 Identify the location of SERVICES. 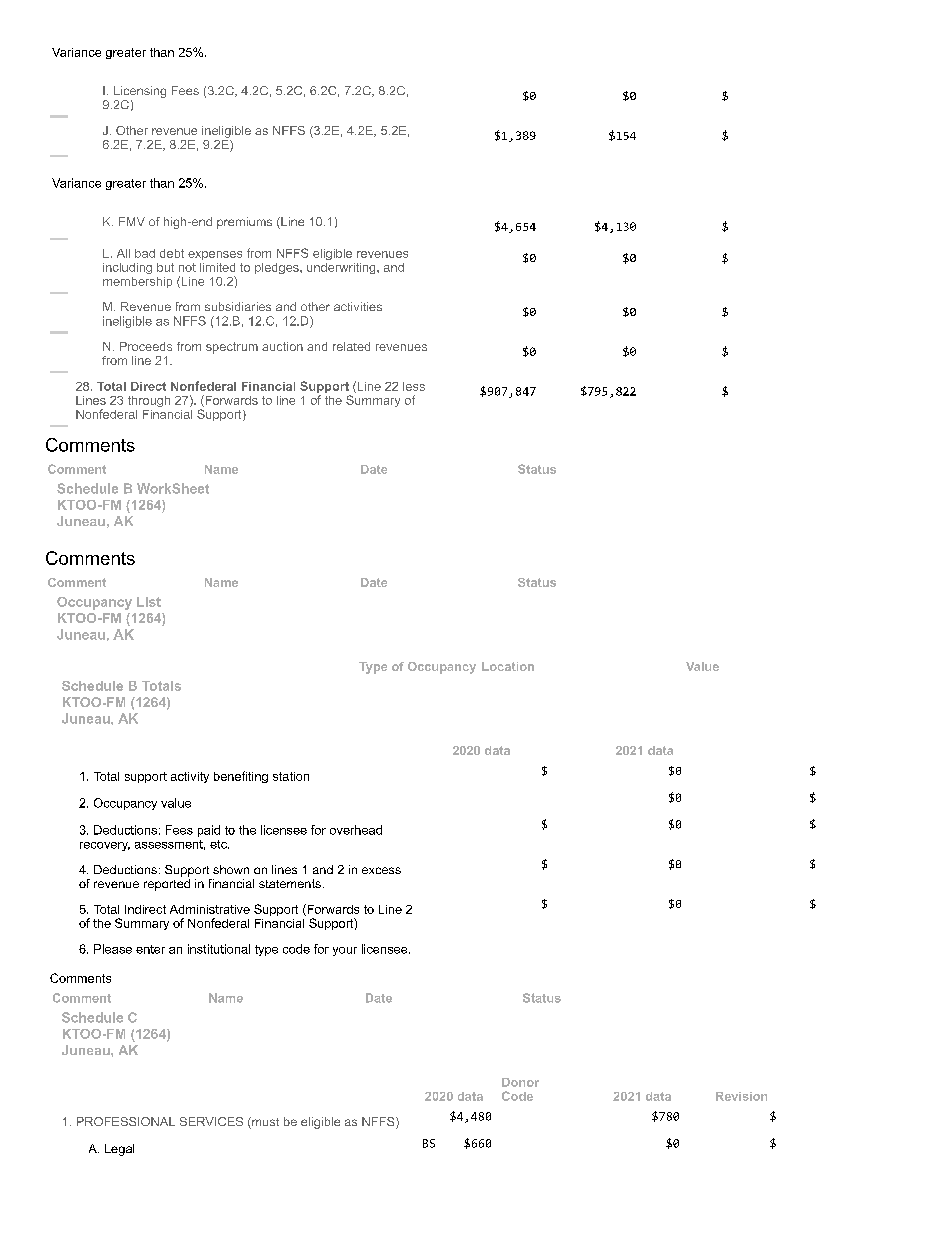
(211, 1121).
